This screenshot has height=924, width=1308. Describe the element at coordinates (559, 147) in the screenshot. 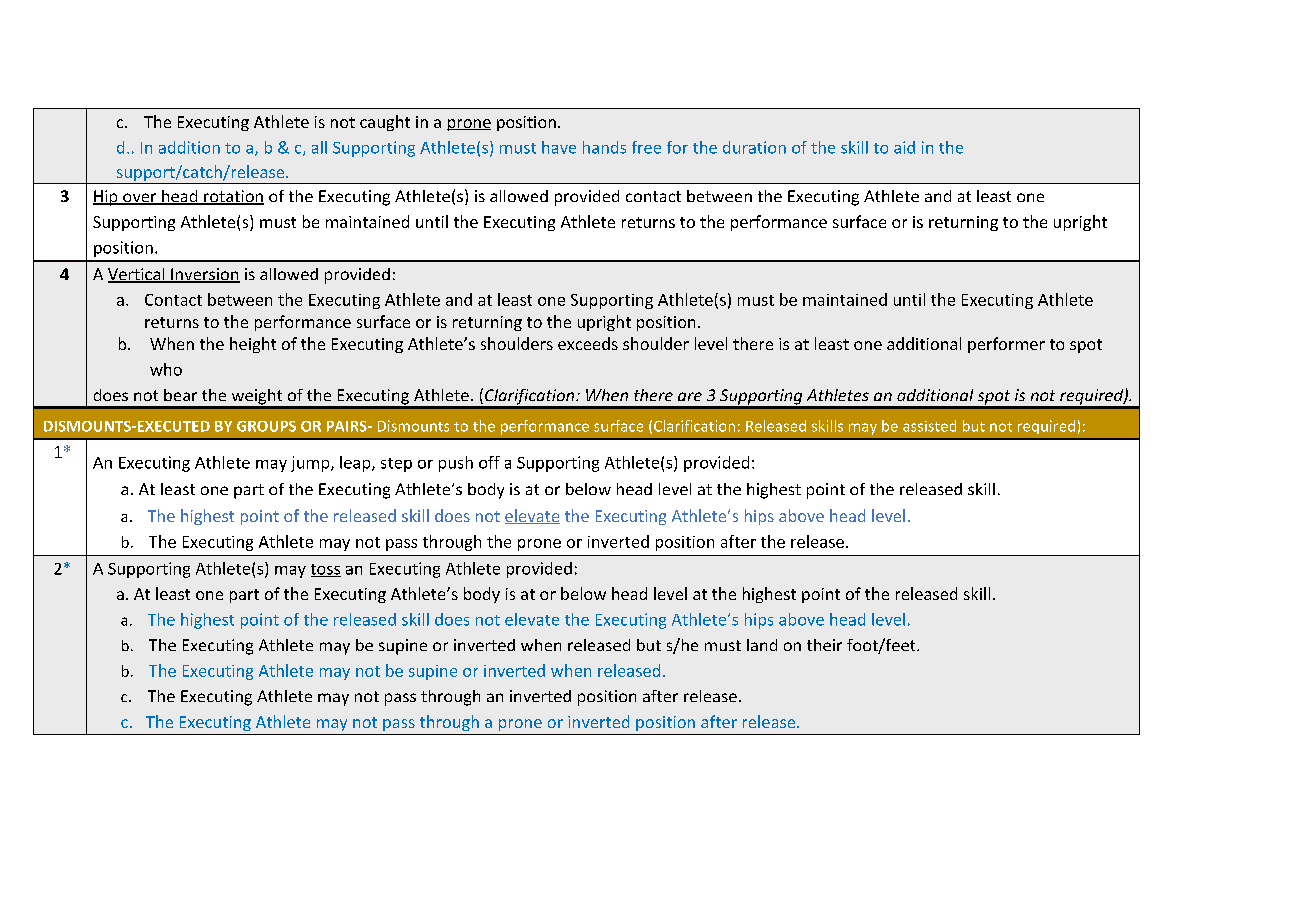

I see `have` at that location.
